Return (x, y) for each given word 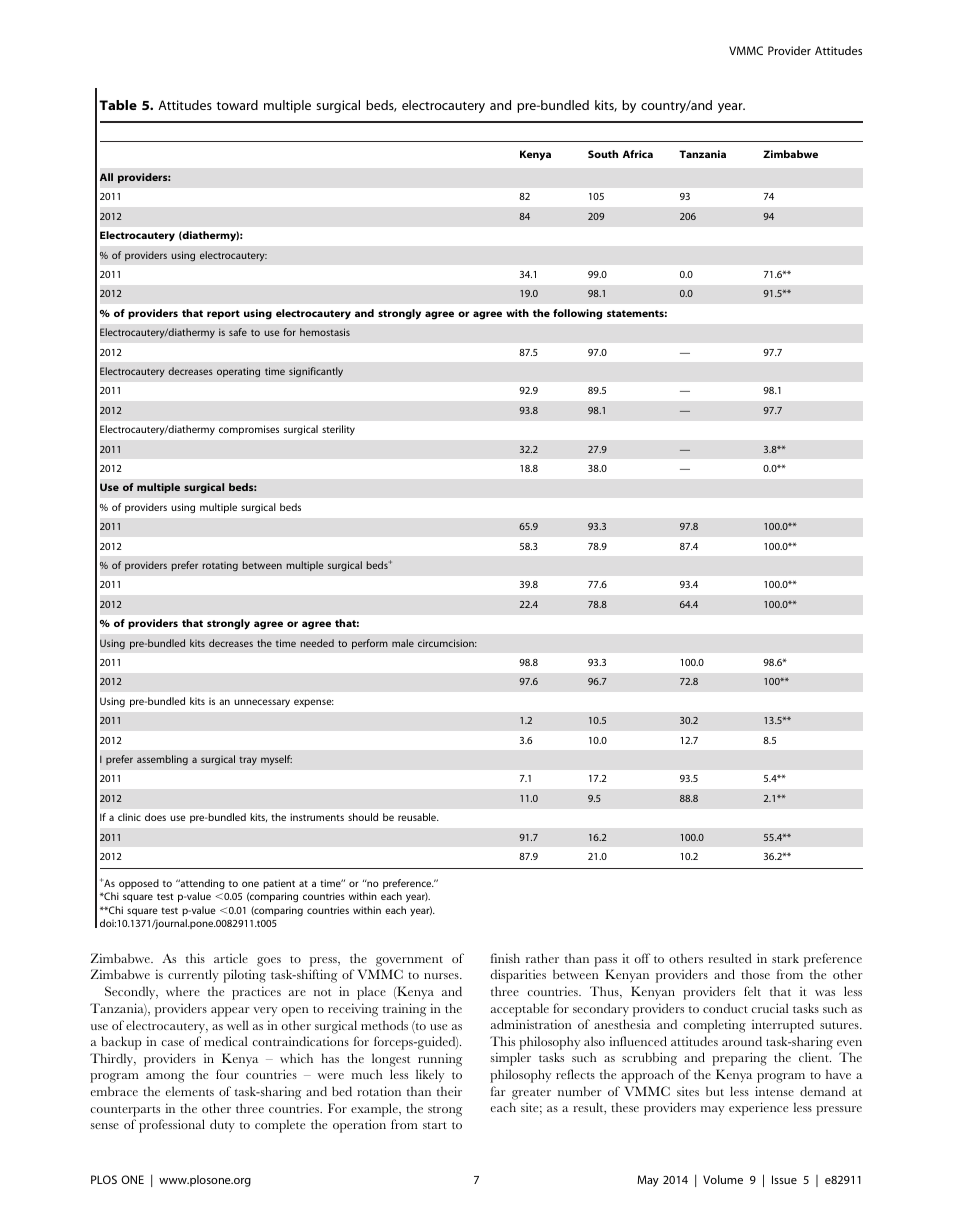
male (403, 643)
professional (172, 1126)
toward (237, 105)
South (603, 154)
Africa (638, 154)
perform (370, 644)
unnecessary (262, 703)
